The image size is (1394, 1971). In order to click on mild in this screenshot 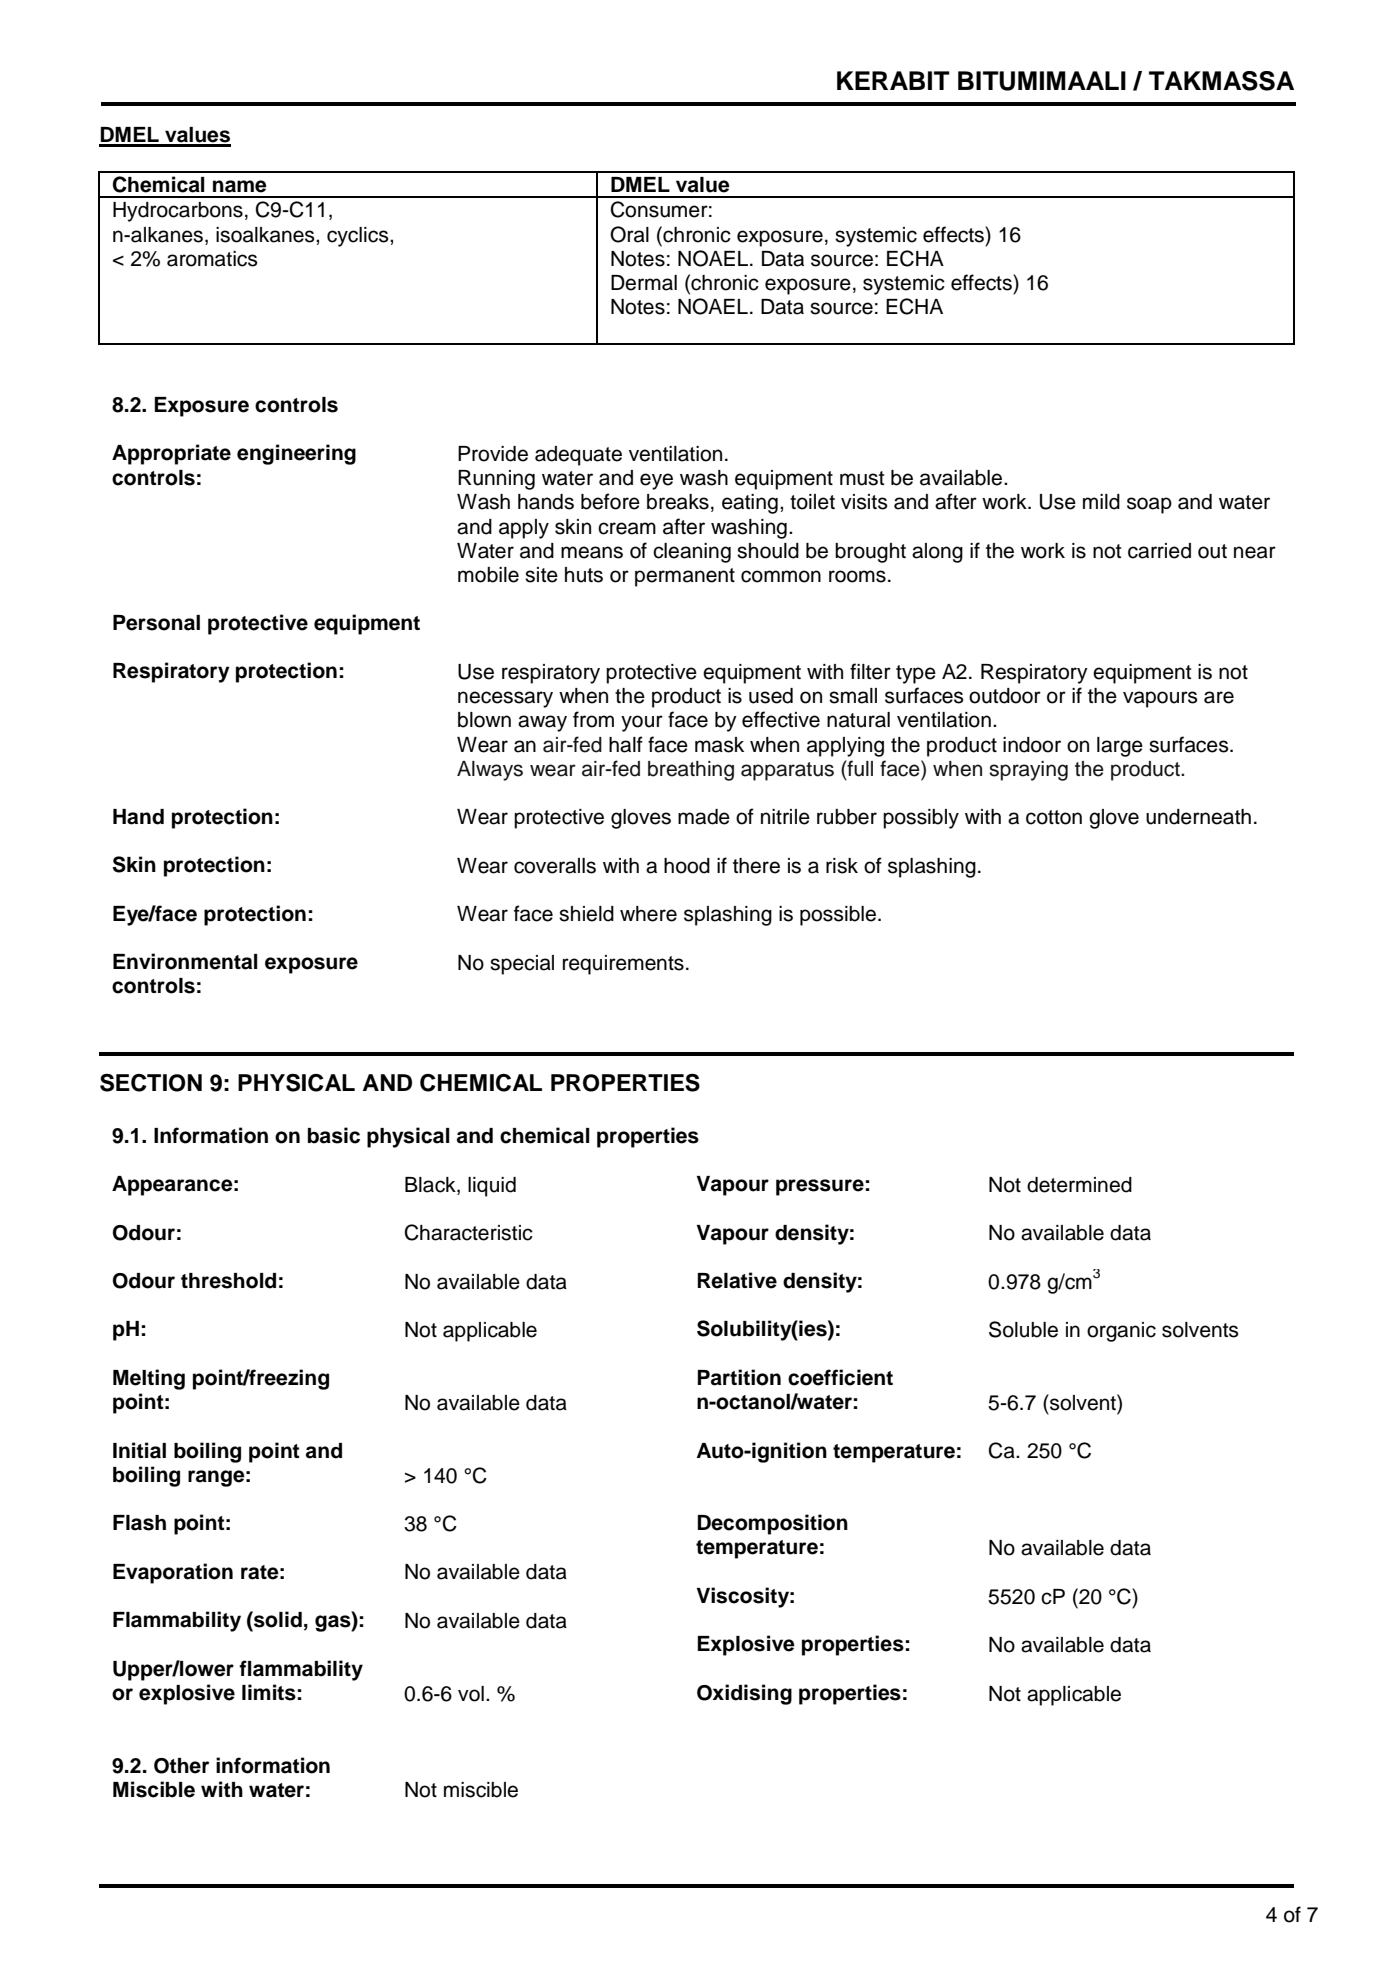, I will do `click(1101, 502)`.
